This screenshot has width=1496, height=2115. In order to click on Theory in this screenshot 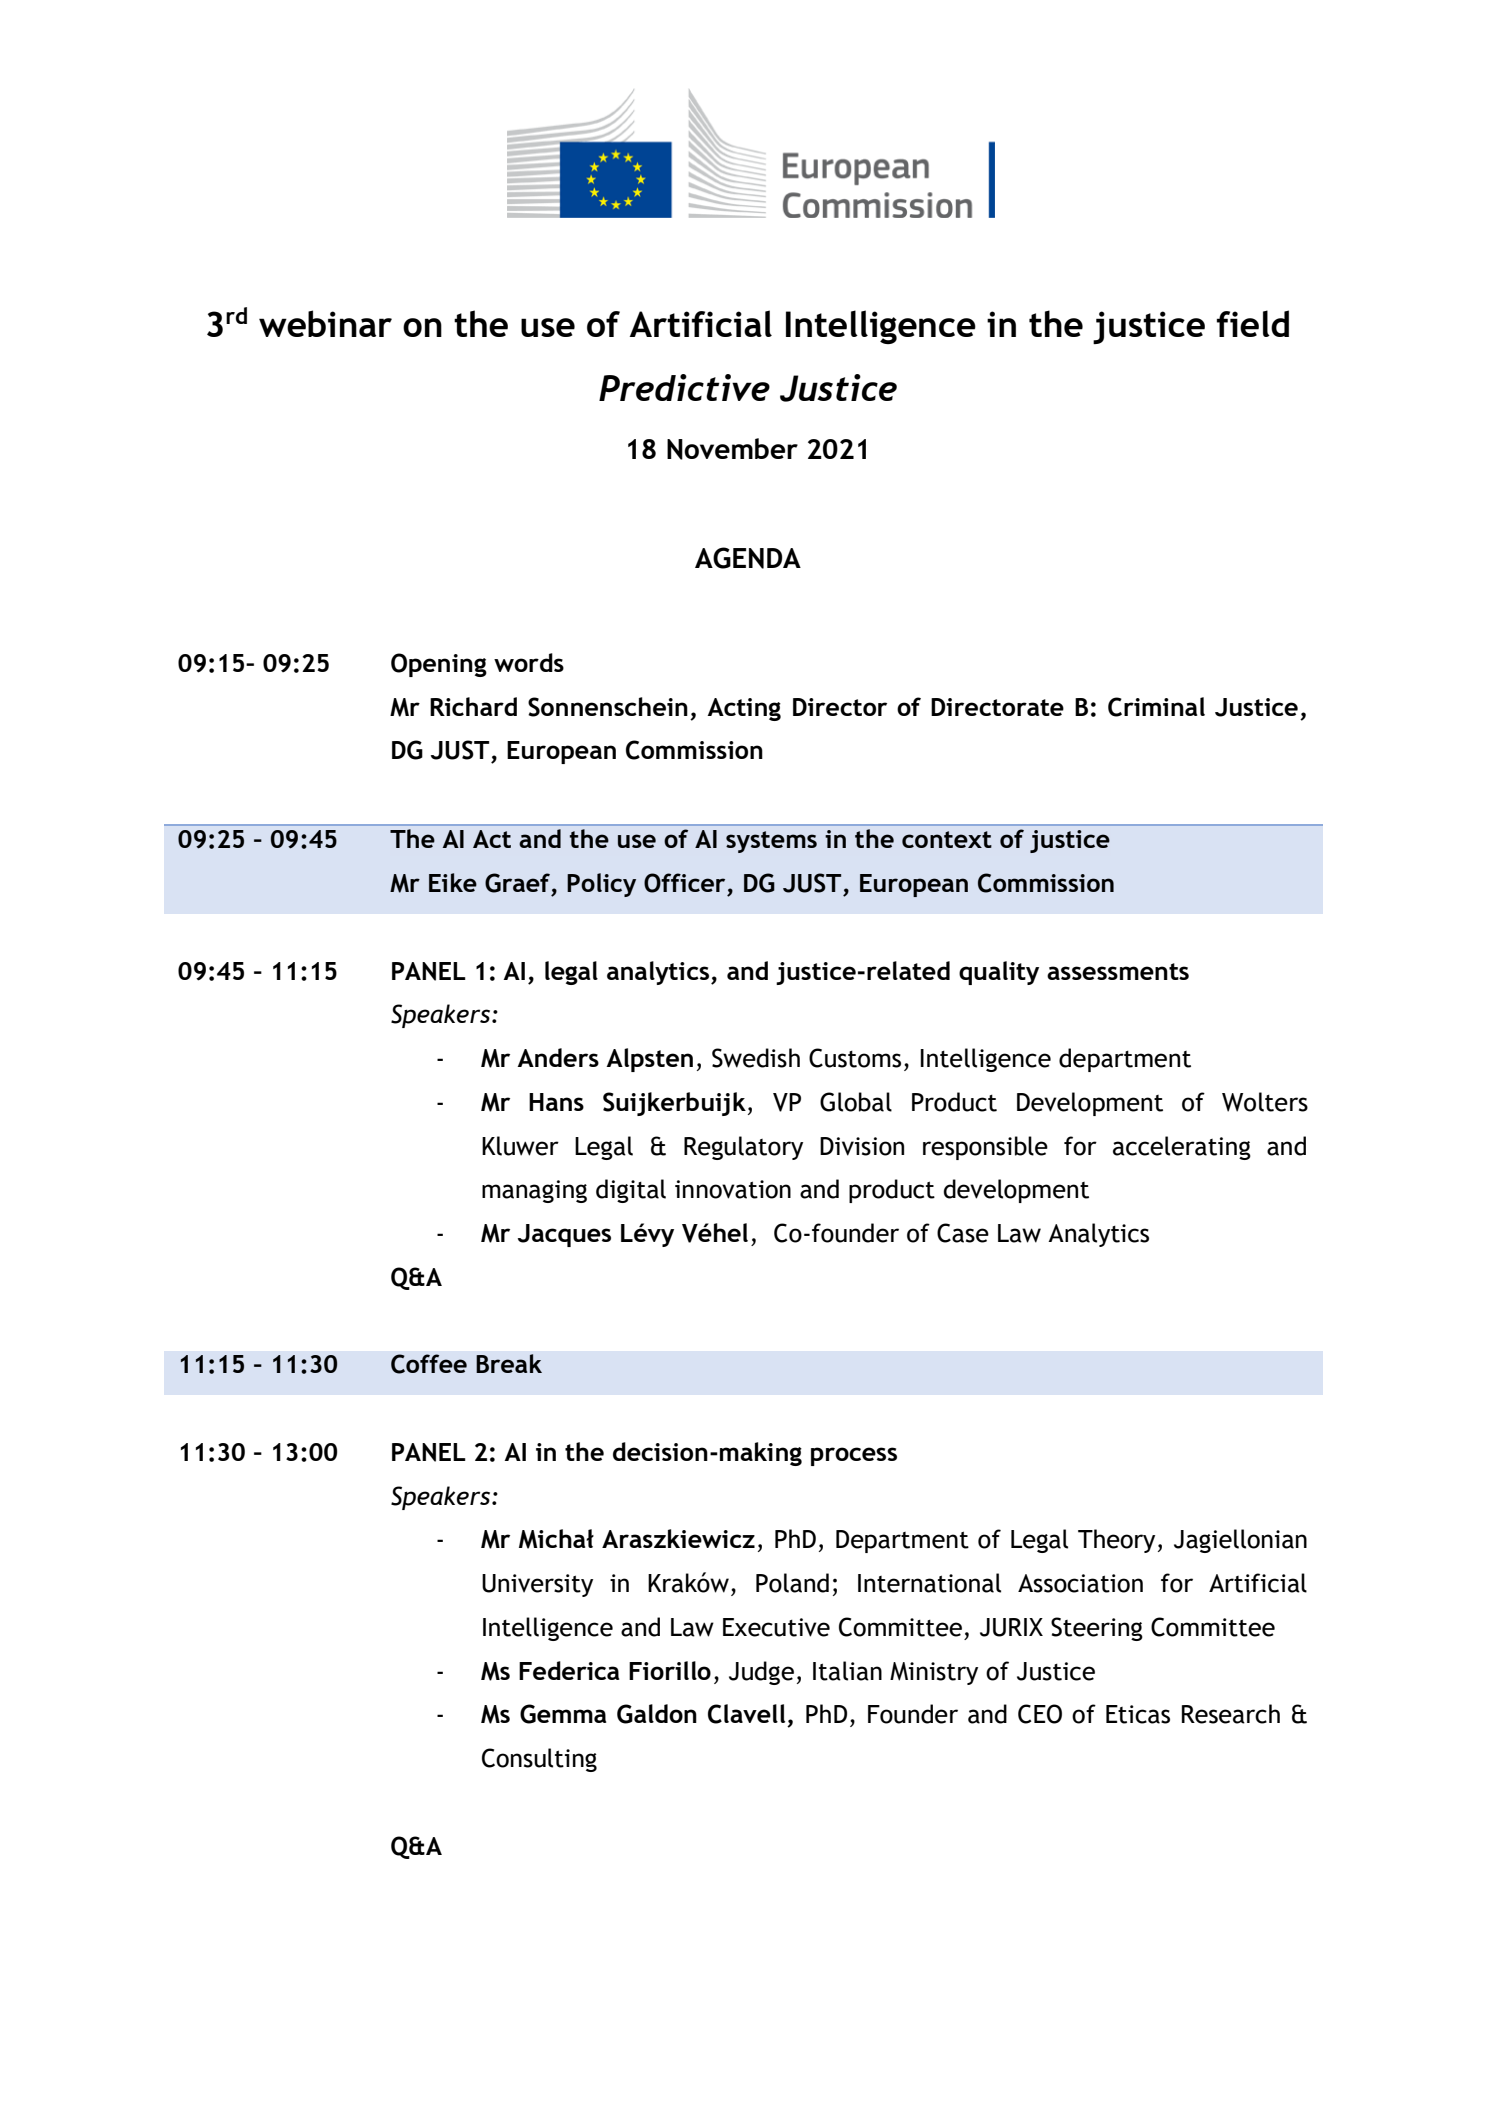, I will do `click(1116, 1541)`.
